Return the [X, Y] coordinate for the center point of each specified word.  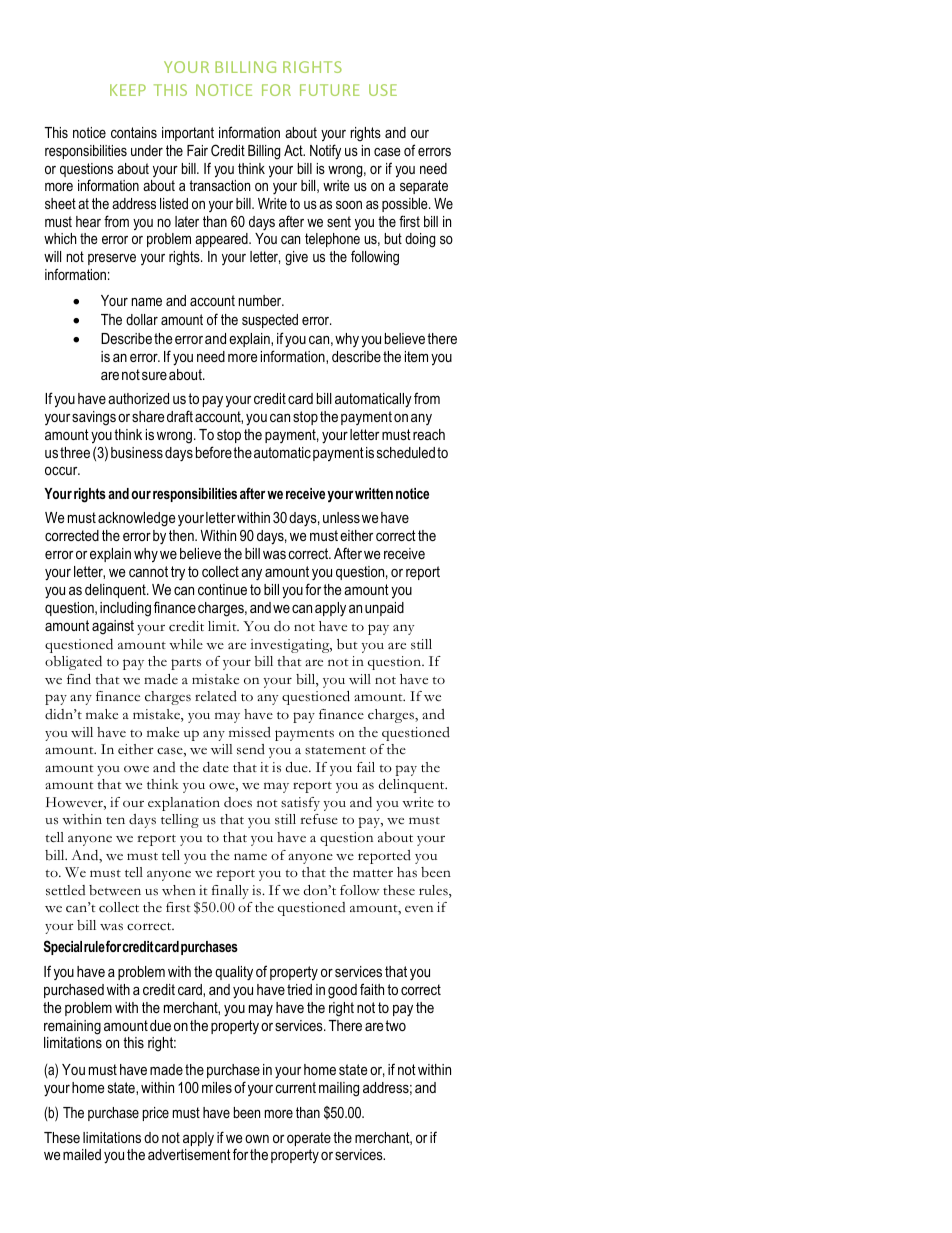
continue [222, 589]
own [257, 1139]
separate [424, 187]
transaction [219, 185]
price [156, 1114]
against [113, 627]
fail [366, 767]
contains [134, 132]
